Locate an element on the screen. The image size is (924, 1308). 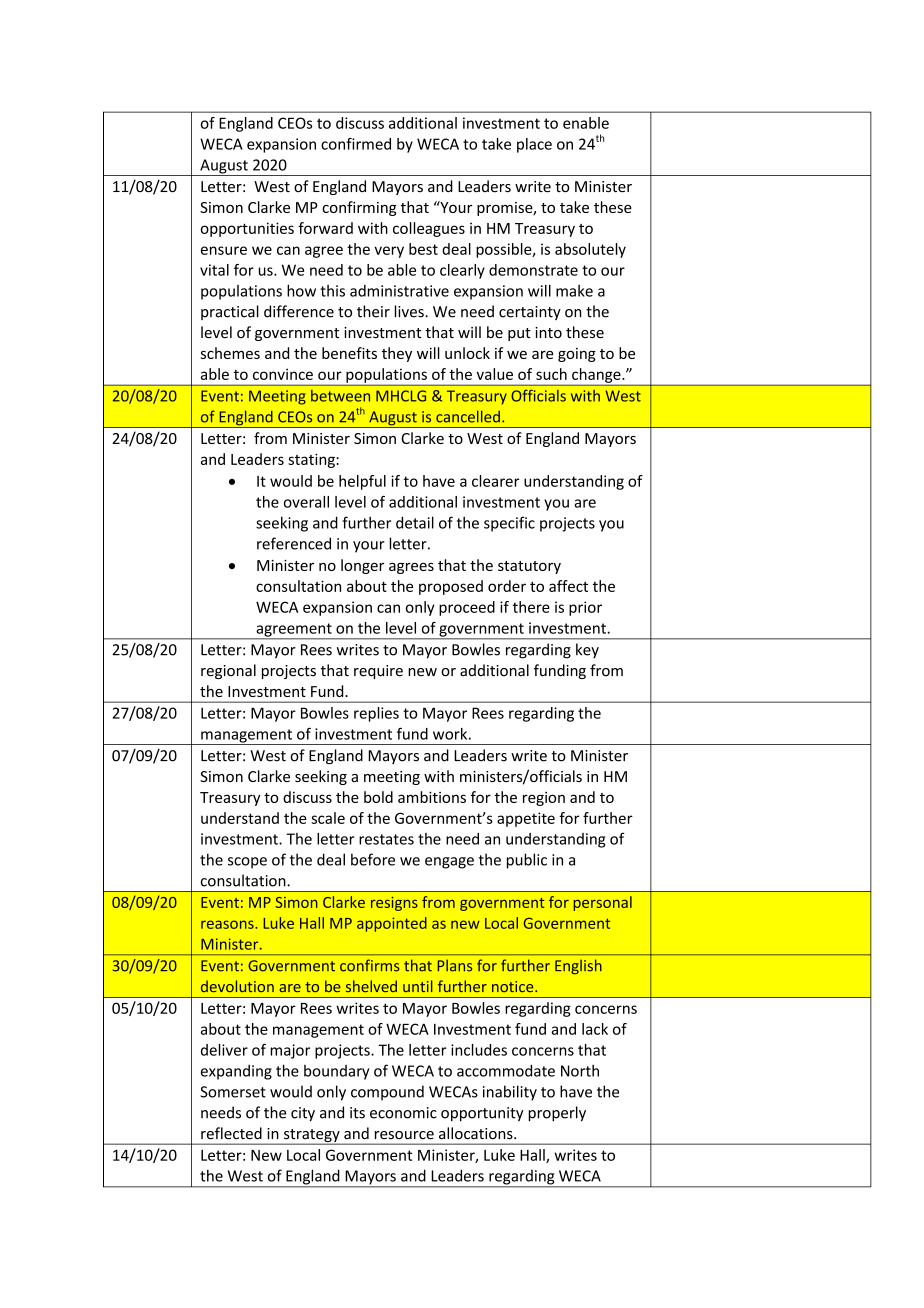
opportunities is located at coordinates (247, 229).
